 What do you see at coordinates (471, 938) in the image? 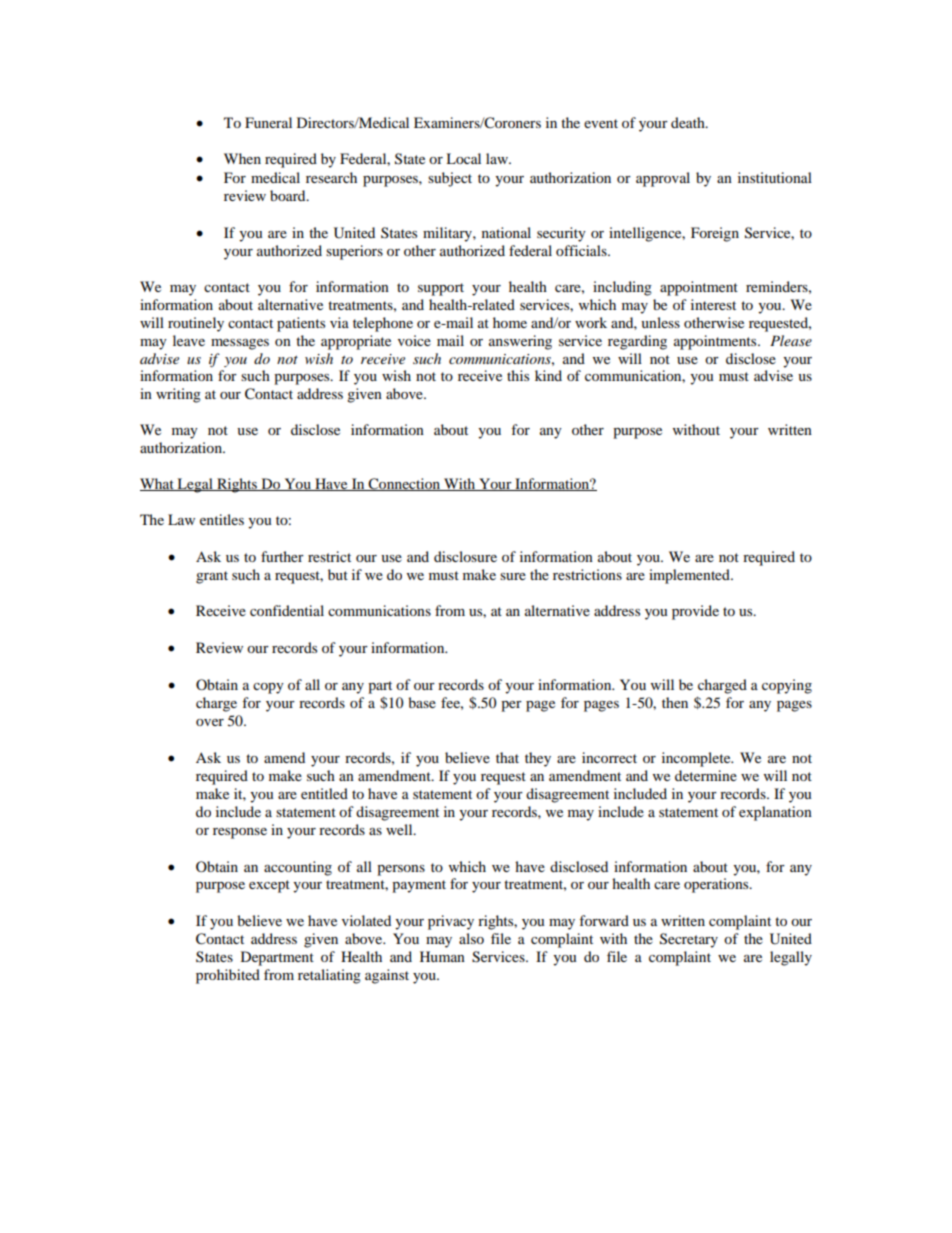
I see `also` at bounding box center [471, 938].
